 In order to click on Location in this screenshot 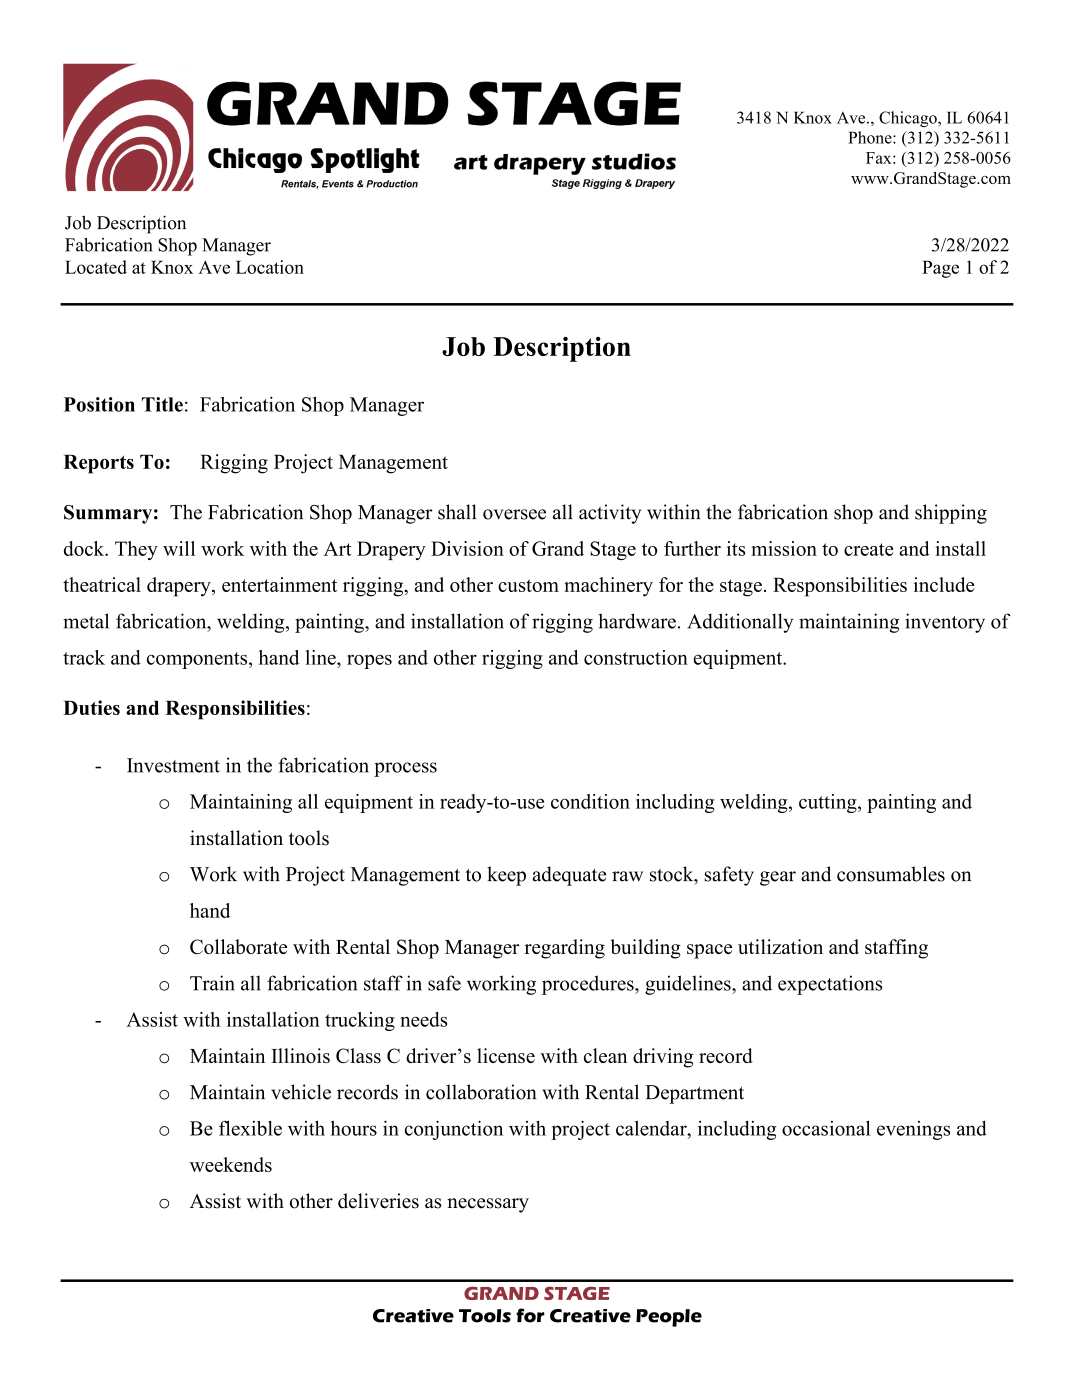, I will do `click(270, 267)`.
